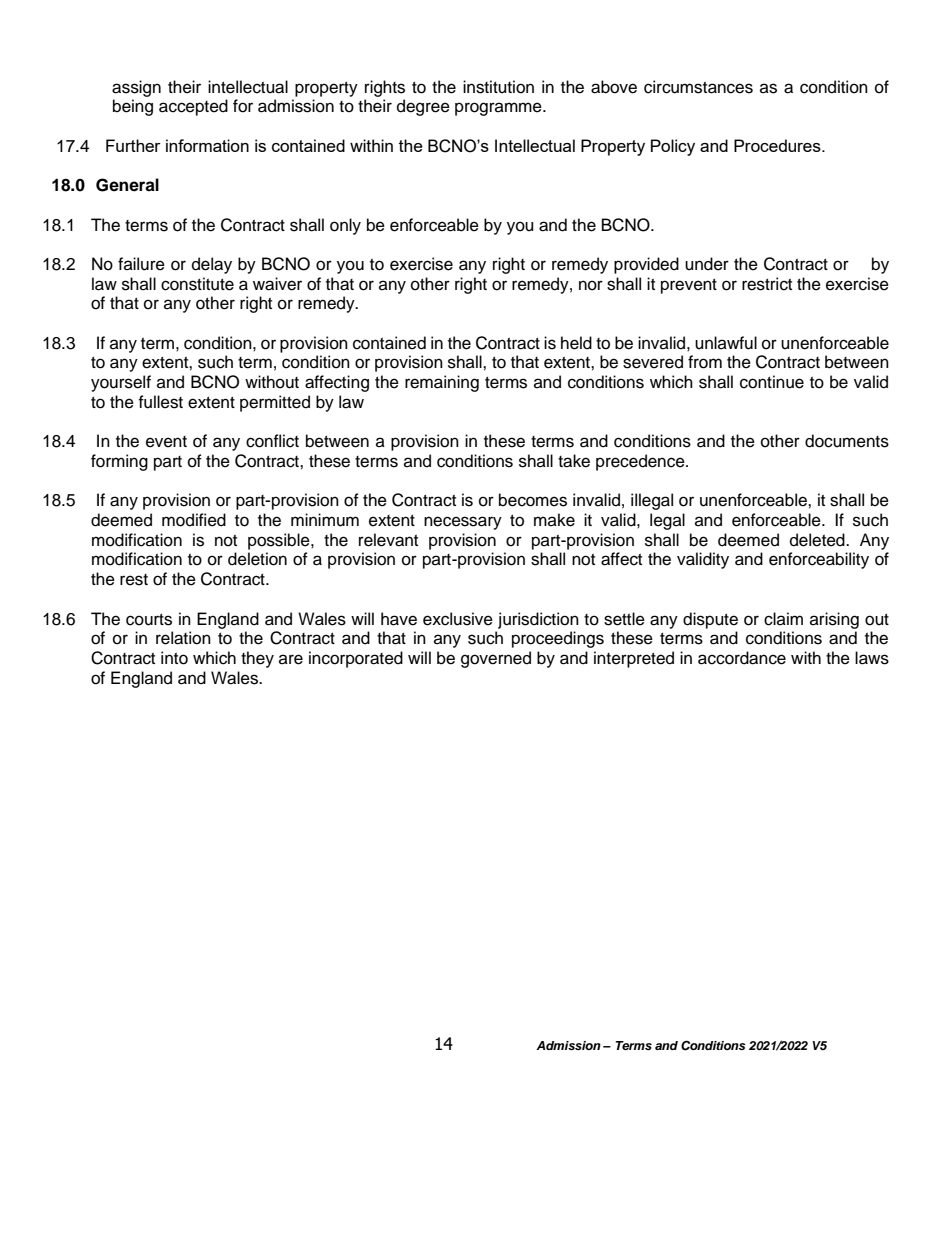  Describe the element at coordinates (160, 402) in the screenshot. I see `fullest` at that location.
